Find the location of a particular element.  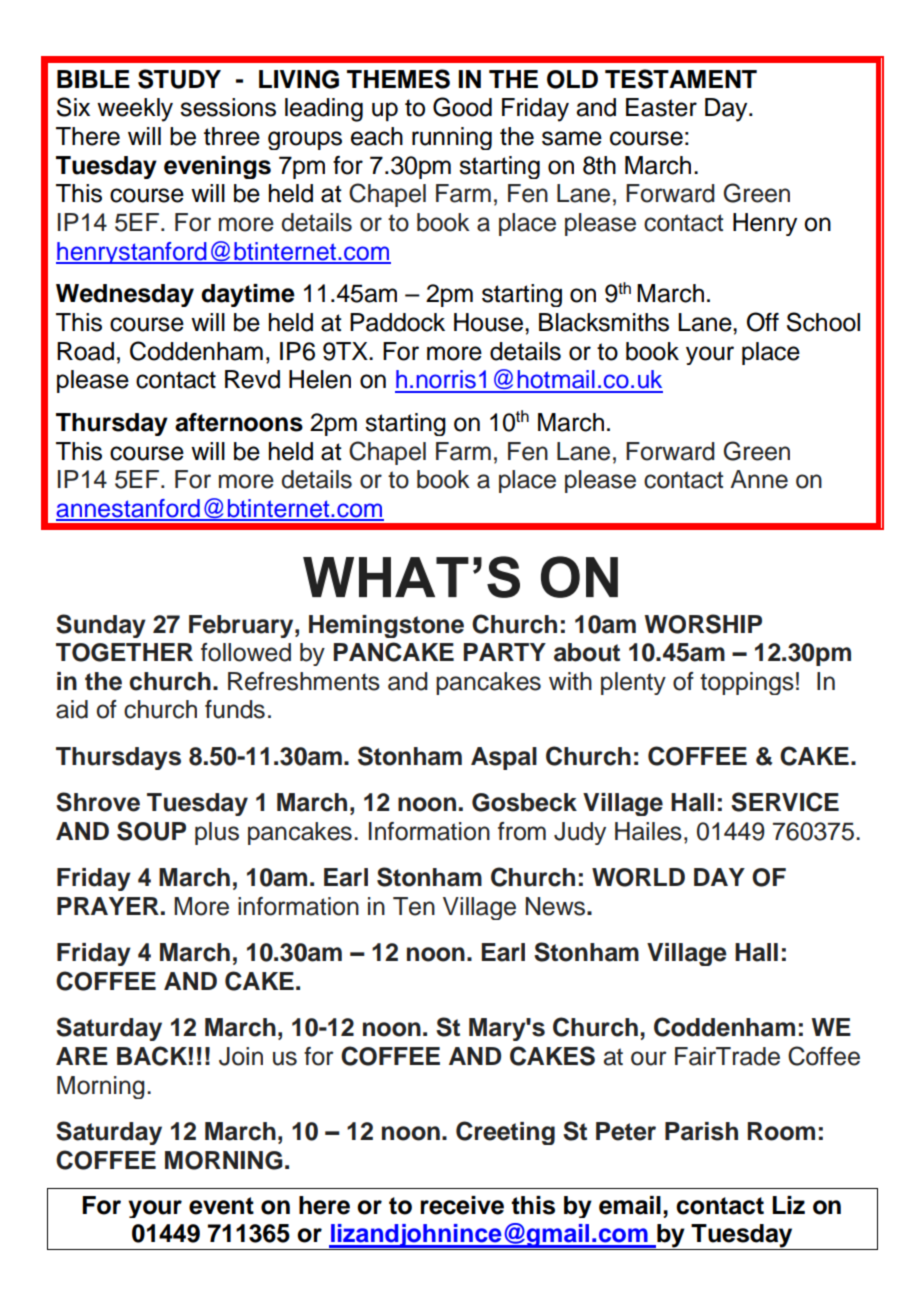

event is located at coordinates (221, 1206).
